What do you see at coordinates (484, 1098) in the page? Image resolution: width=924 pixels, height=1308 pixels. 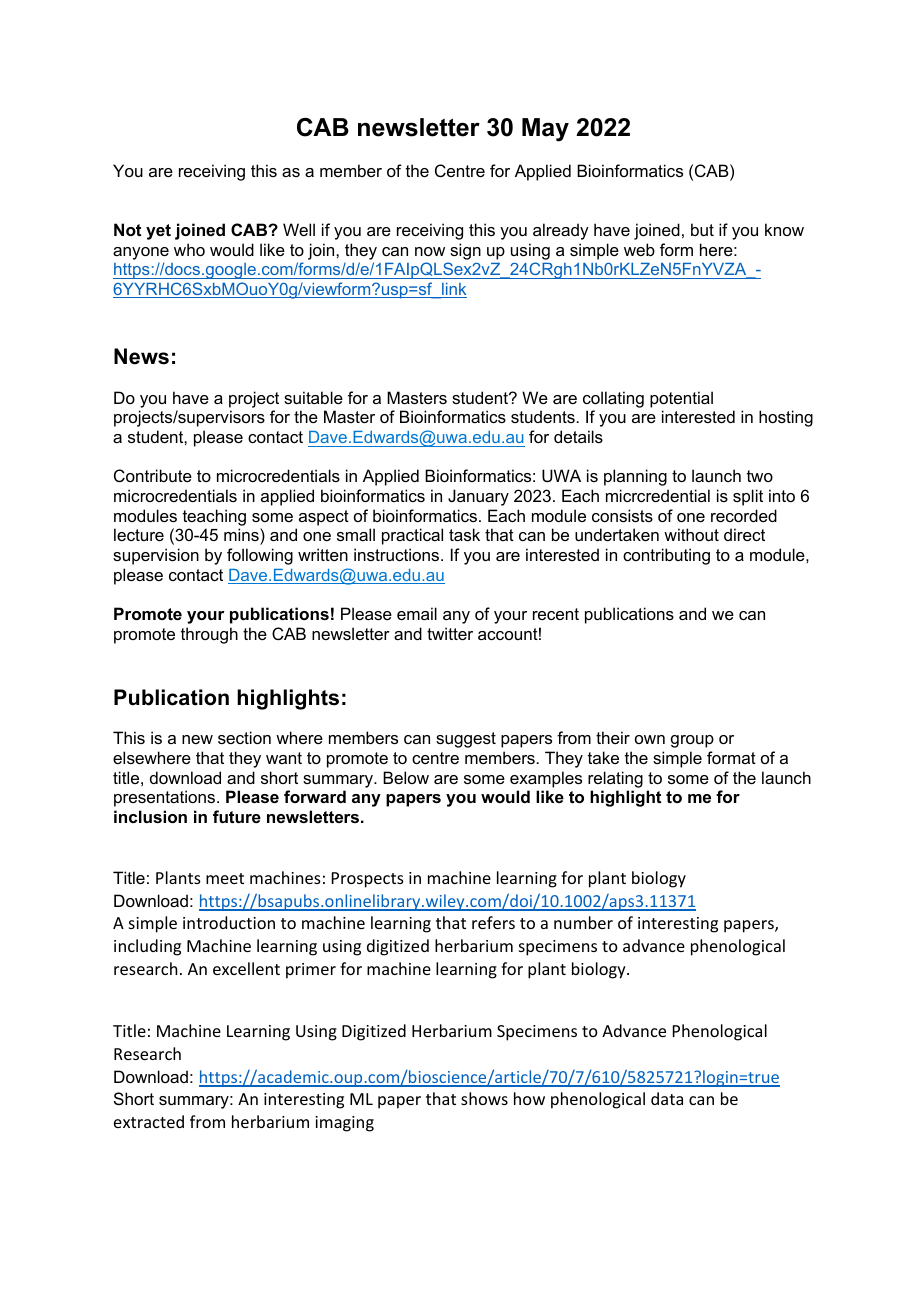 I see `shows` at bounding box center [484, 1098].
